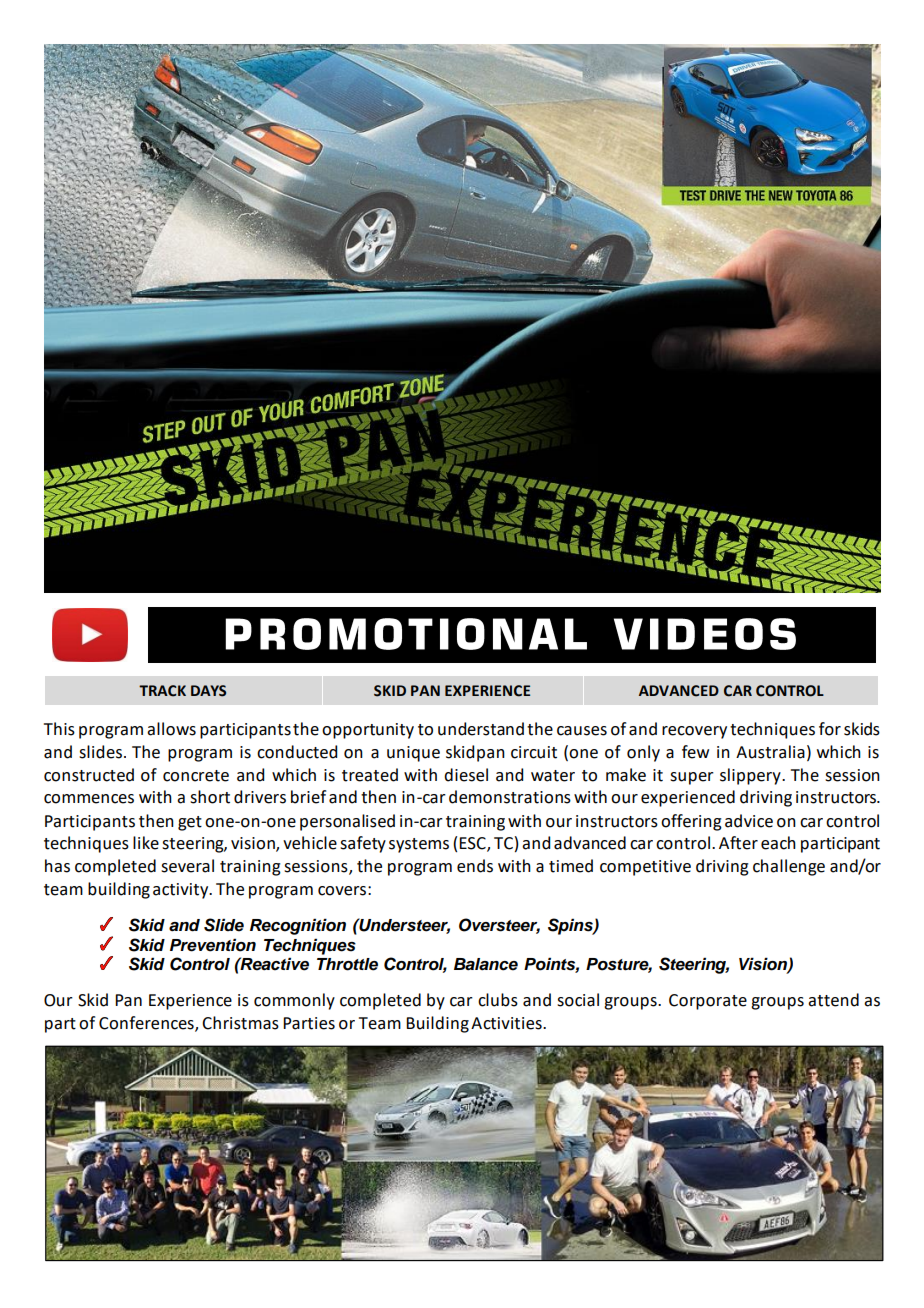 Image resolution: width=924 pixels, height=1308 pixels. What do you see at coordinates (751, 776) in the screenshot?
I see `slippery` at bounding box center [751, 776].
